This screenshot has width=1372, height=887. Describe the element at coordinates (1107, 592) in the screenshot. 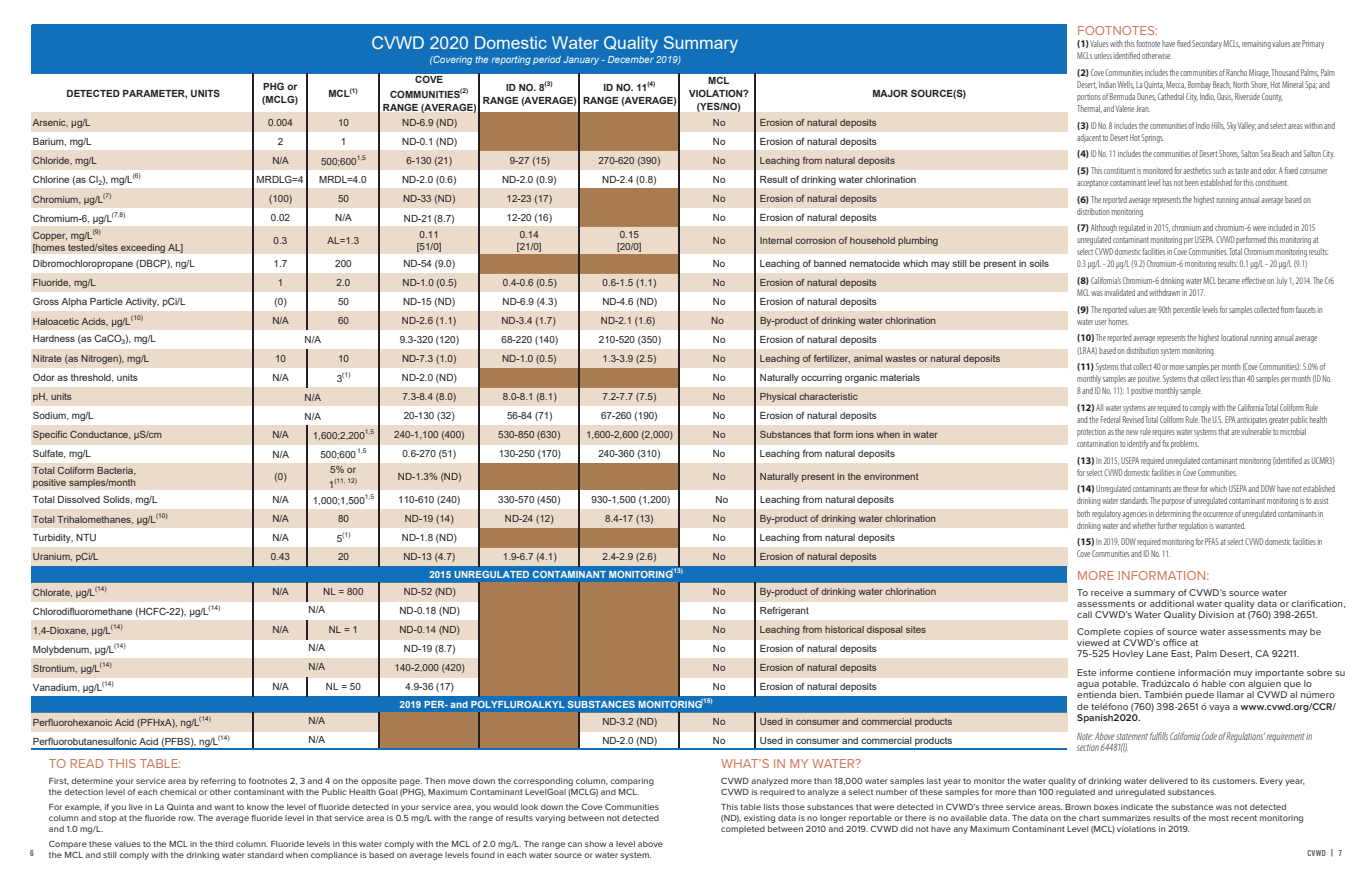

I see `receive` at that location.
